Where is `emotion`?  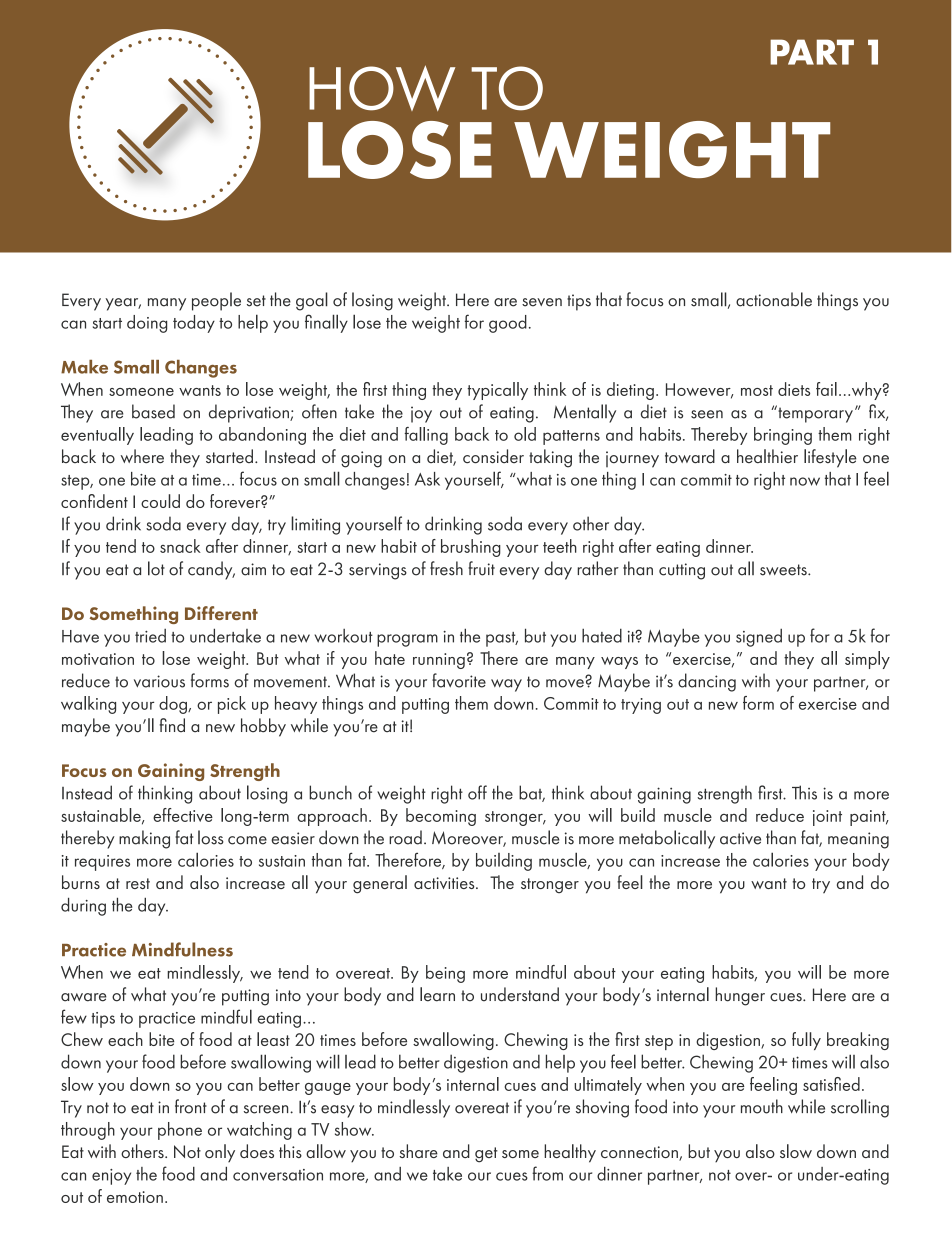 emotion is located at coordinates (135, 1197).
